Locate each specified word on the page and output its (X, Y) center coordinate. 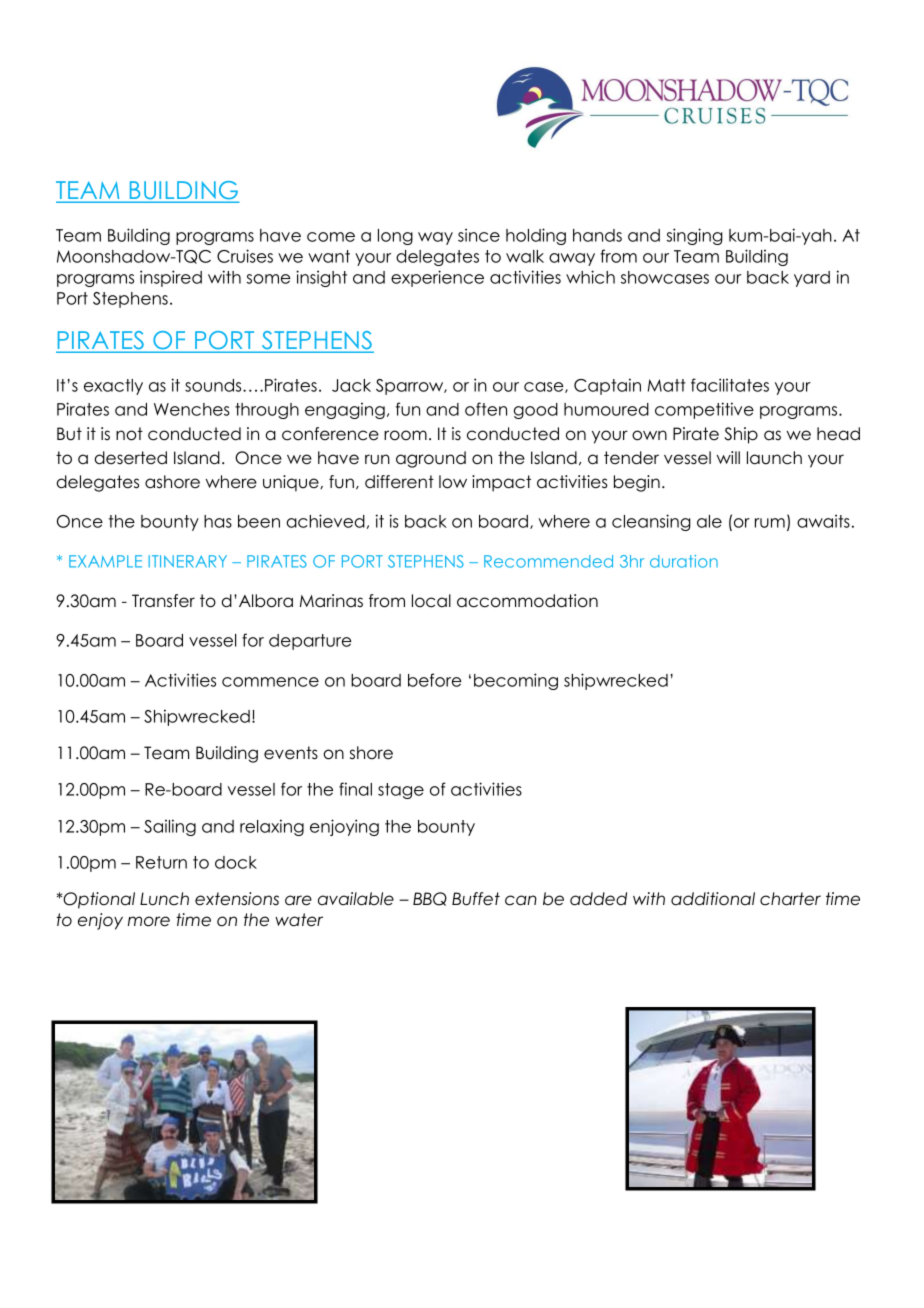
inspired (171, 278)
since (479, 235)
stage (401, 791)
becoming (516, 681)
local (431, 601)
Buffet (476, 899)
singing (694, 236)
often (486, 409)
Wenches (192, 409)
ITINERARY (187, 561)
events (291, 753)
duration (684, 561)
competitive (704, 410)
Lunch (164, 899)
